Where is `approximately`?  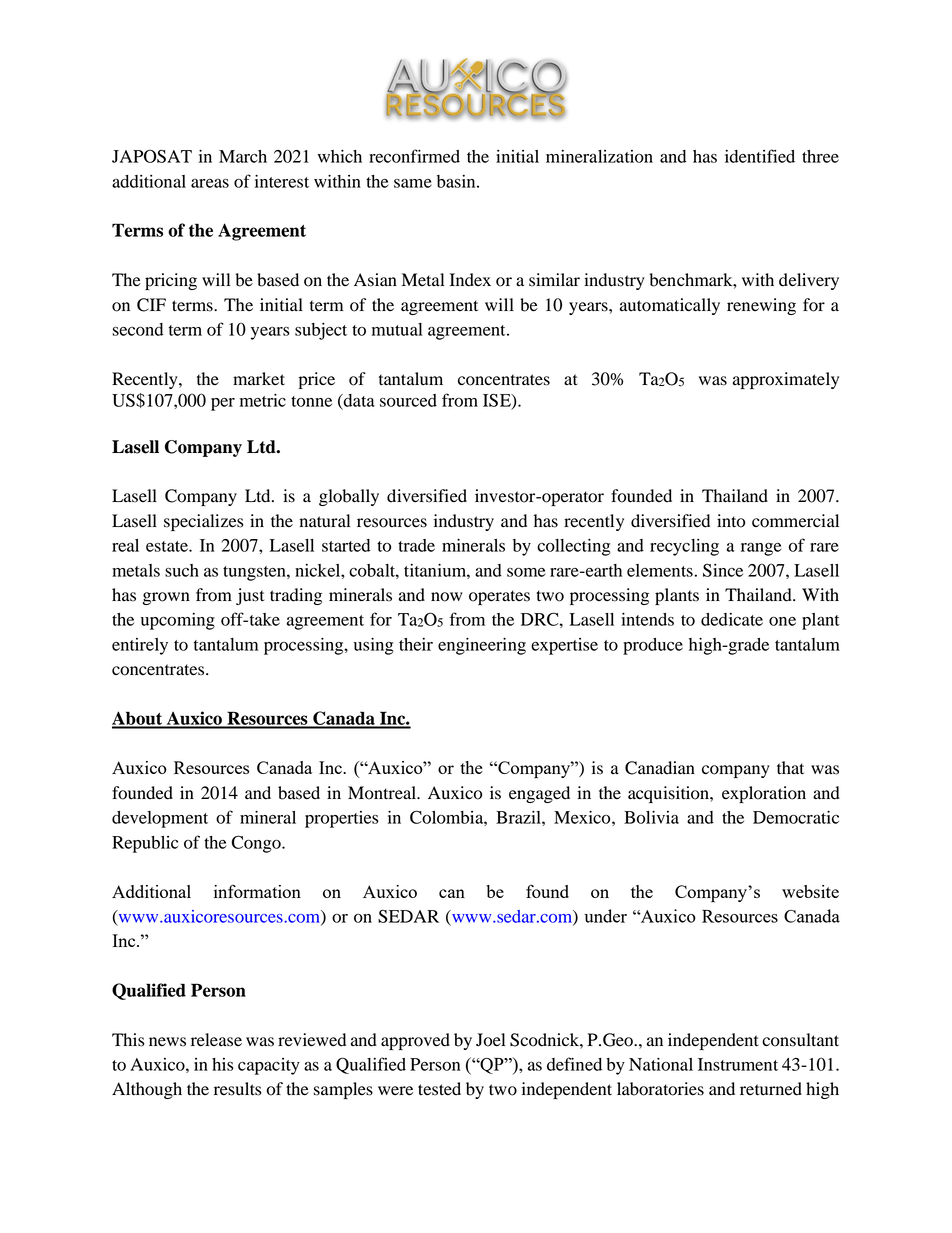
approximately is located at coordinates (786, 380).
